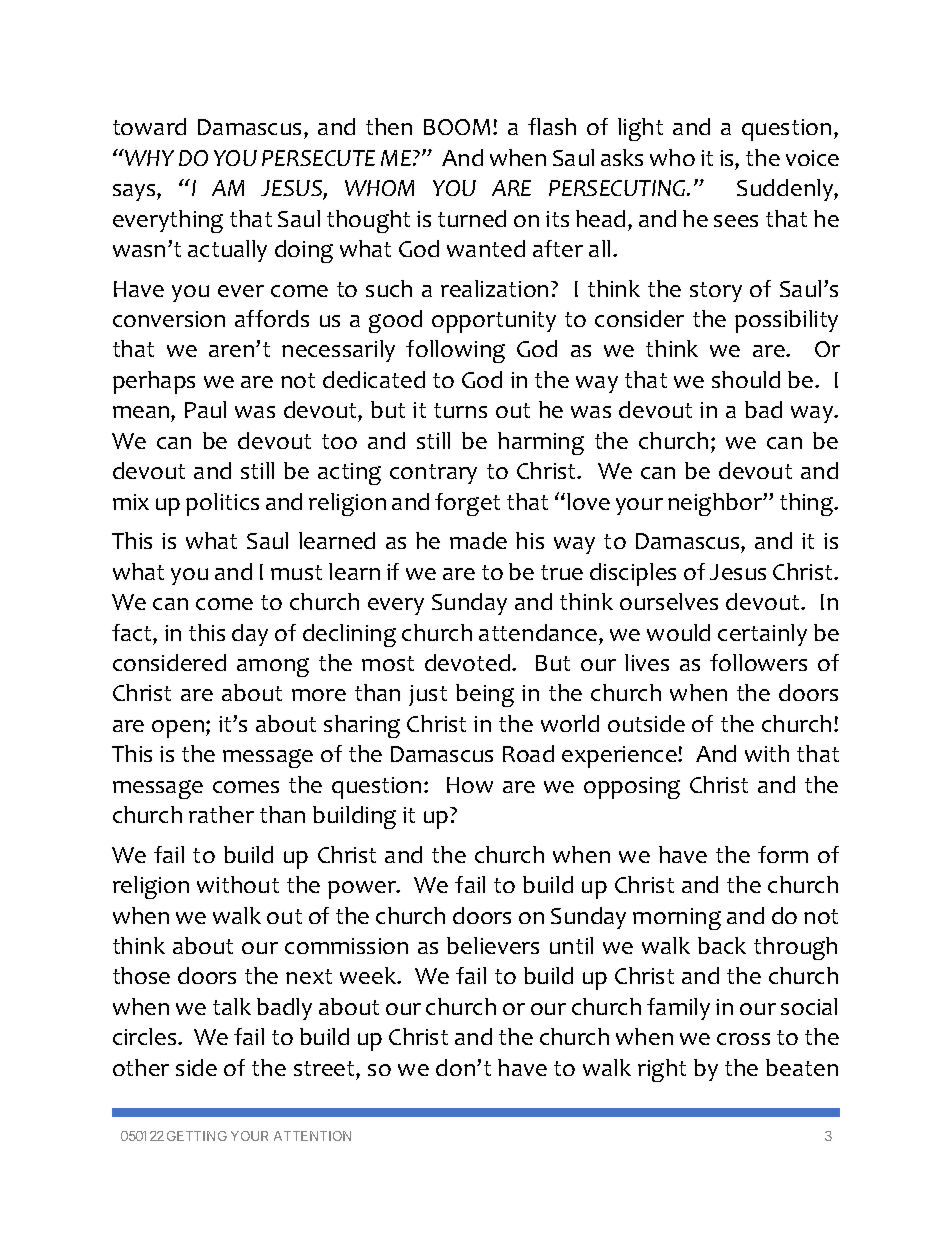  I want to click on politics, so click(222, 504).
